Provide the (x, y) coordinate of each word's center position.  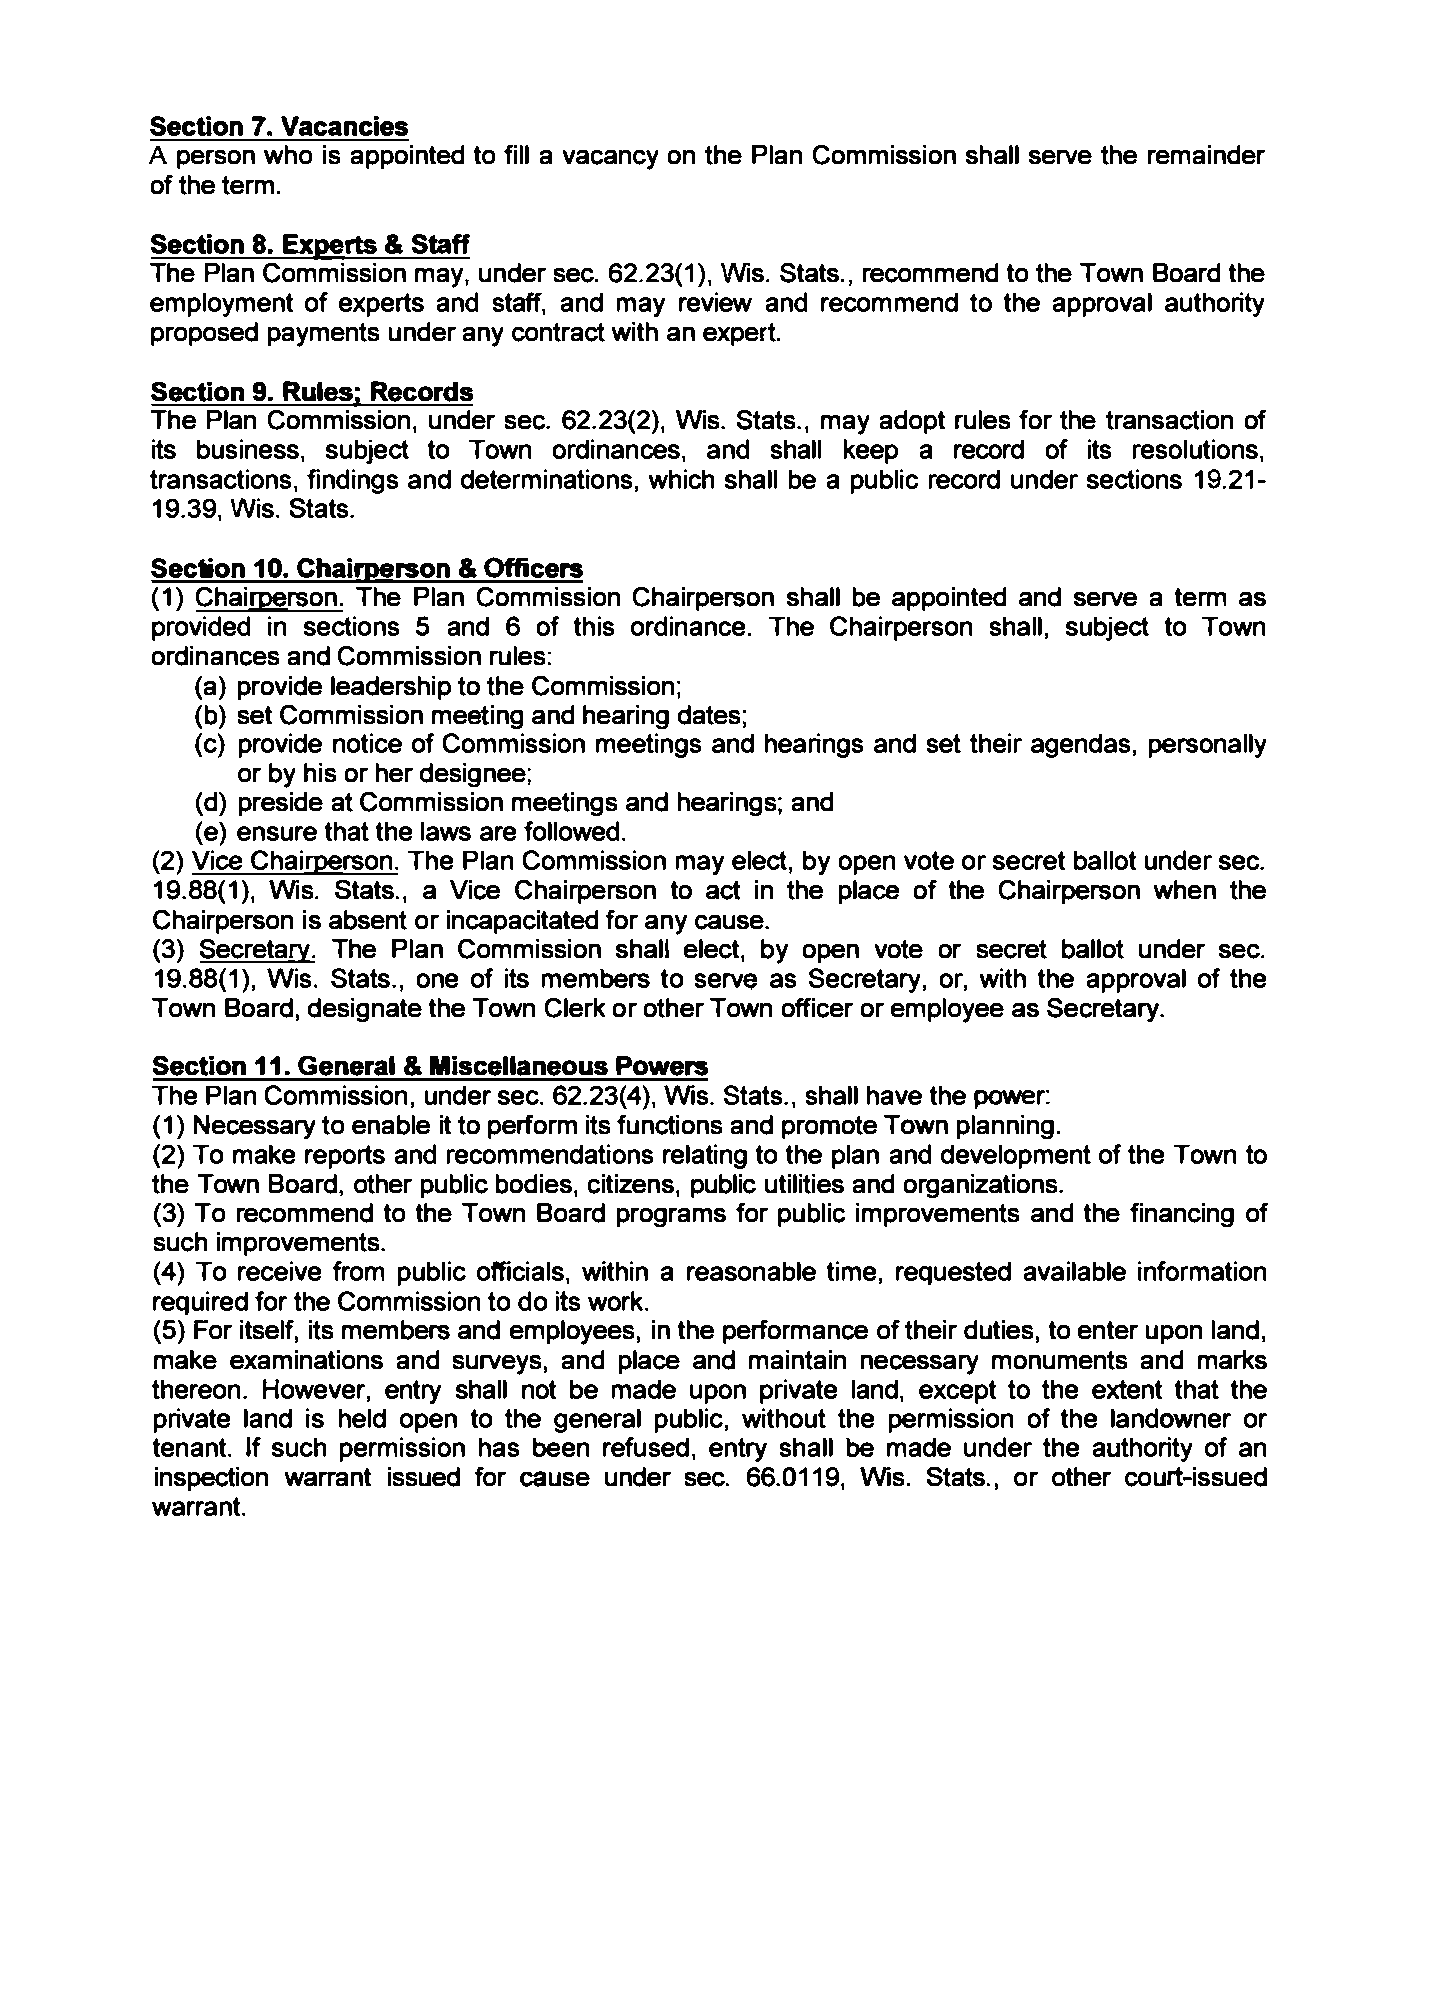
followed (572, 831)
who (288, 155)
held (362, 1418)
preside (280, 804)
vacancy (610, 159)
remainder (1207, 155)
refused (646, 1447)
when (1184, 890)
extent (1127, 1389)
